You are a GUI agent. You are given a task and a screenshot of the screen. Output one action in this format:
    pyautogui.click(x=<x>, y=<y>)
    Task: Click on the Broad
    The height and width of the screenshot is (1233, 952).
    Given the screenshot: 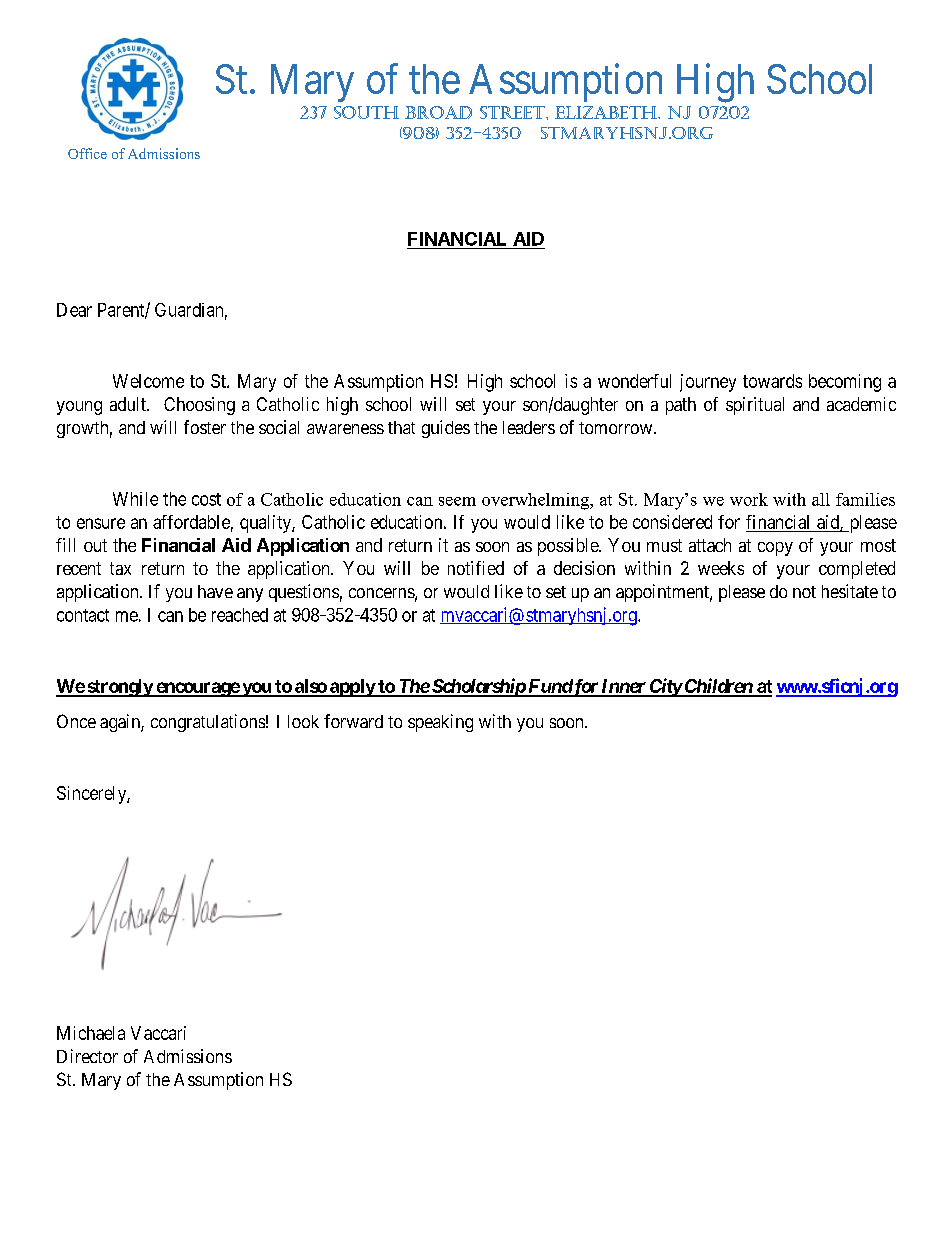 What is the action you would take?
    pyautogui.click(x=438, y=112)
